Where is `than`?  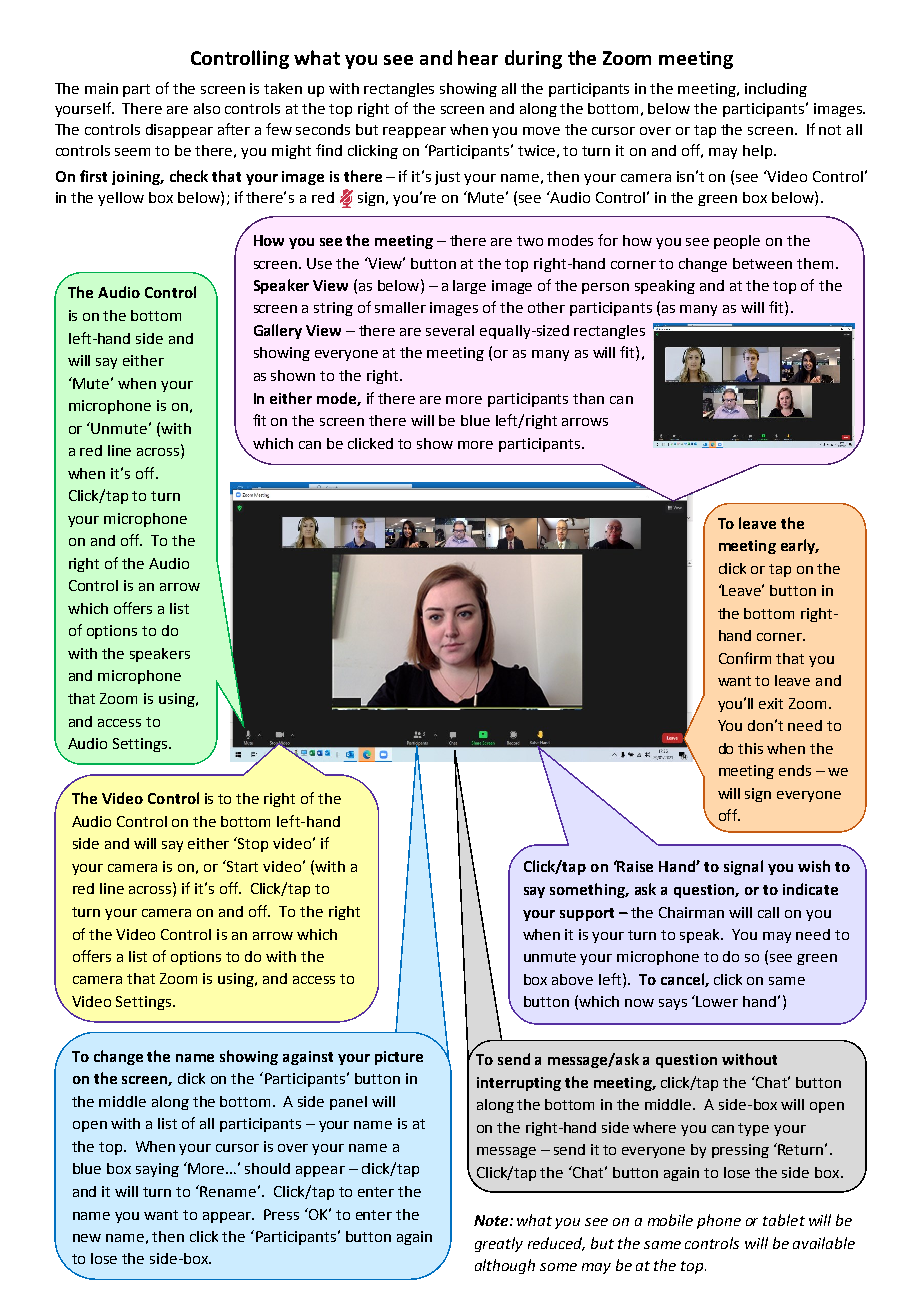
than is located at coordinates (588, 398).
